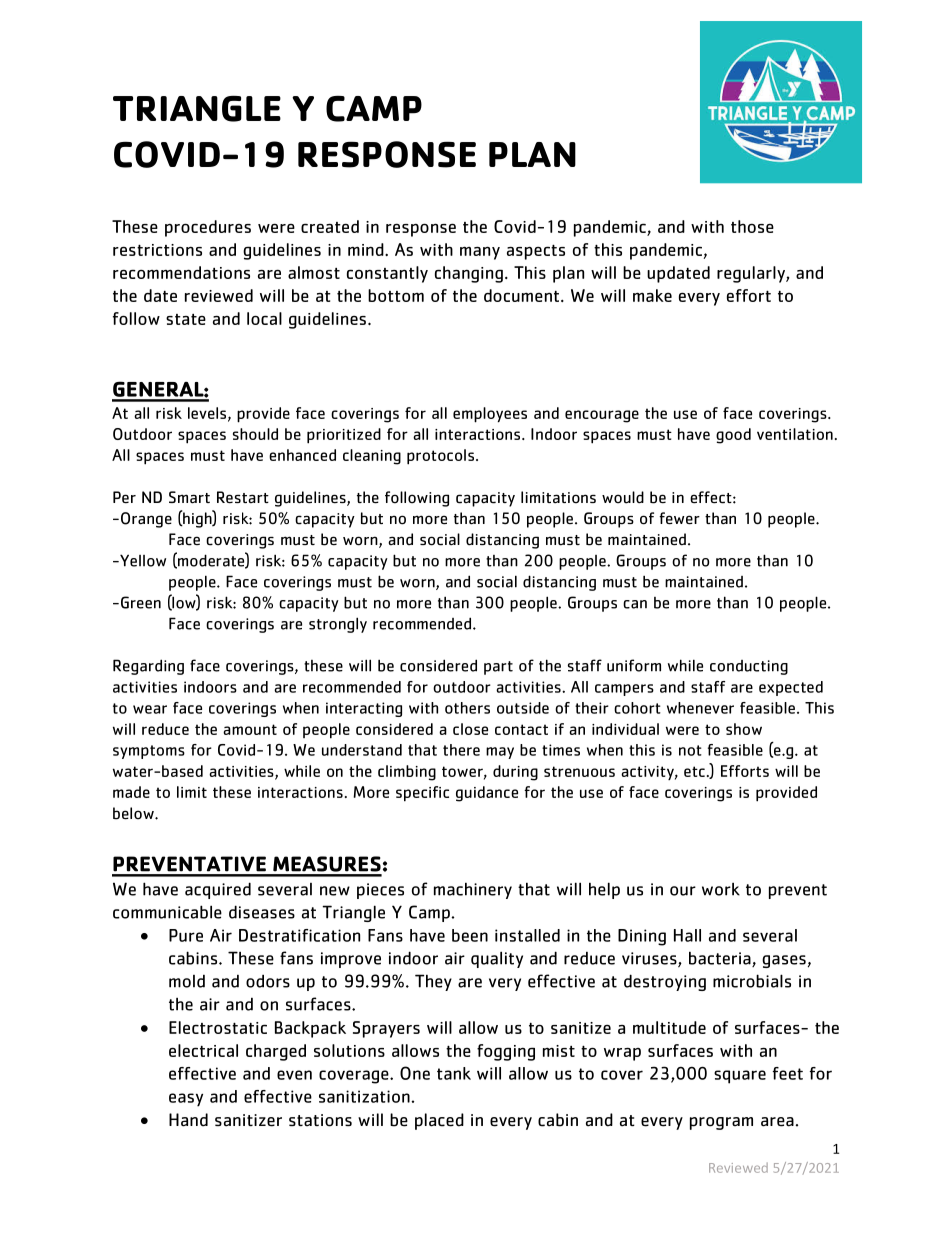  I want to click on regularly, so click(752, 274).
